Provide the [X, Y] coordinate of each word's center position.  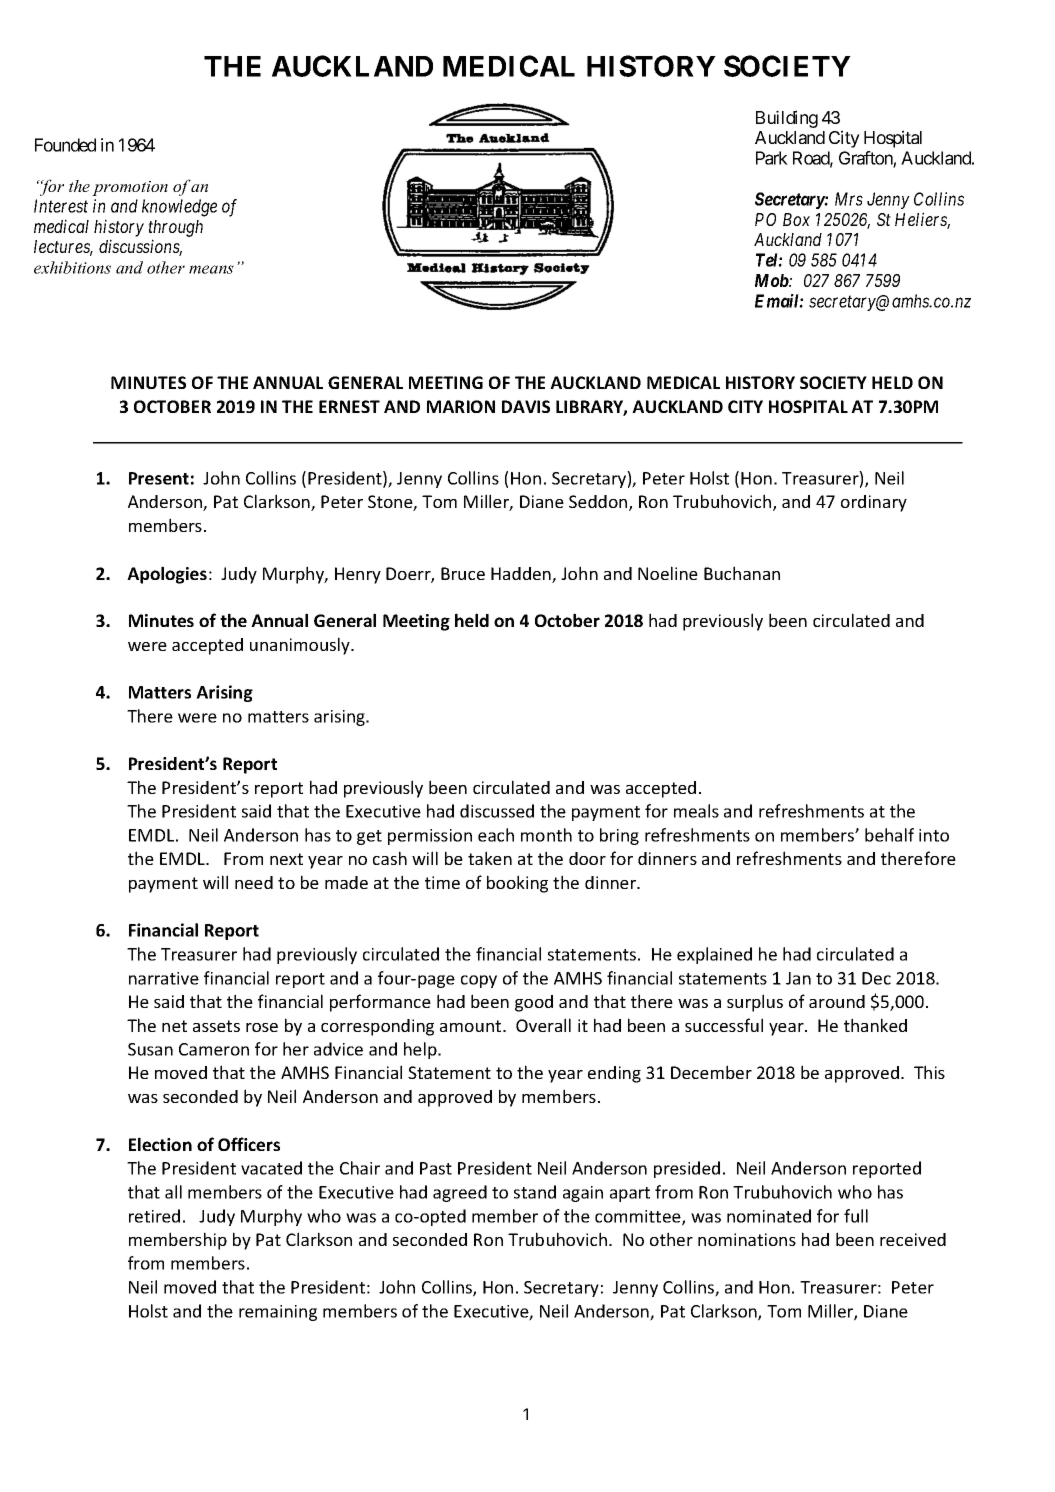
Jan [798, 978]
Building [787, 119]
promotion [130, 188]
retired [154, 1216]
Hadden [522, 575]
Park [772, 158]
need [254, 882]
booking [517, 884]
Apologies [167, 575]
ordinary [874, 503]
